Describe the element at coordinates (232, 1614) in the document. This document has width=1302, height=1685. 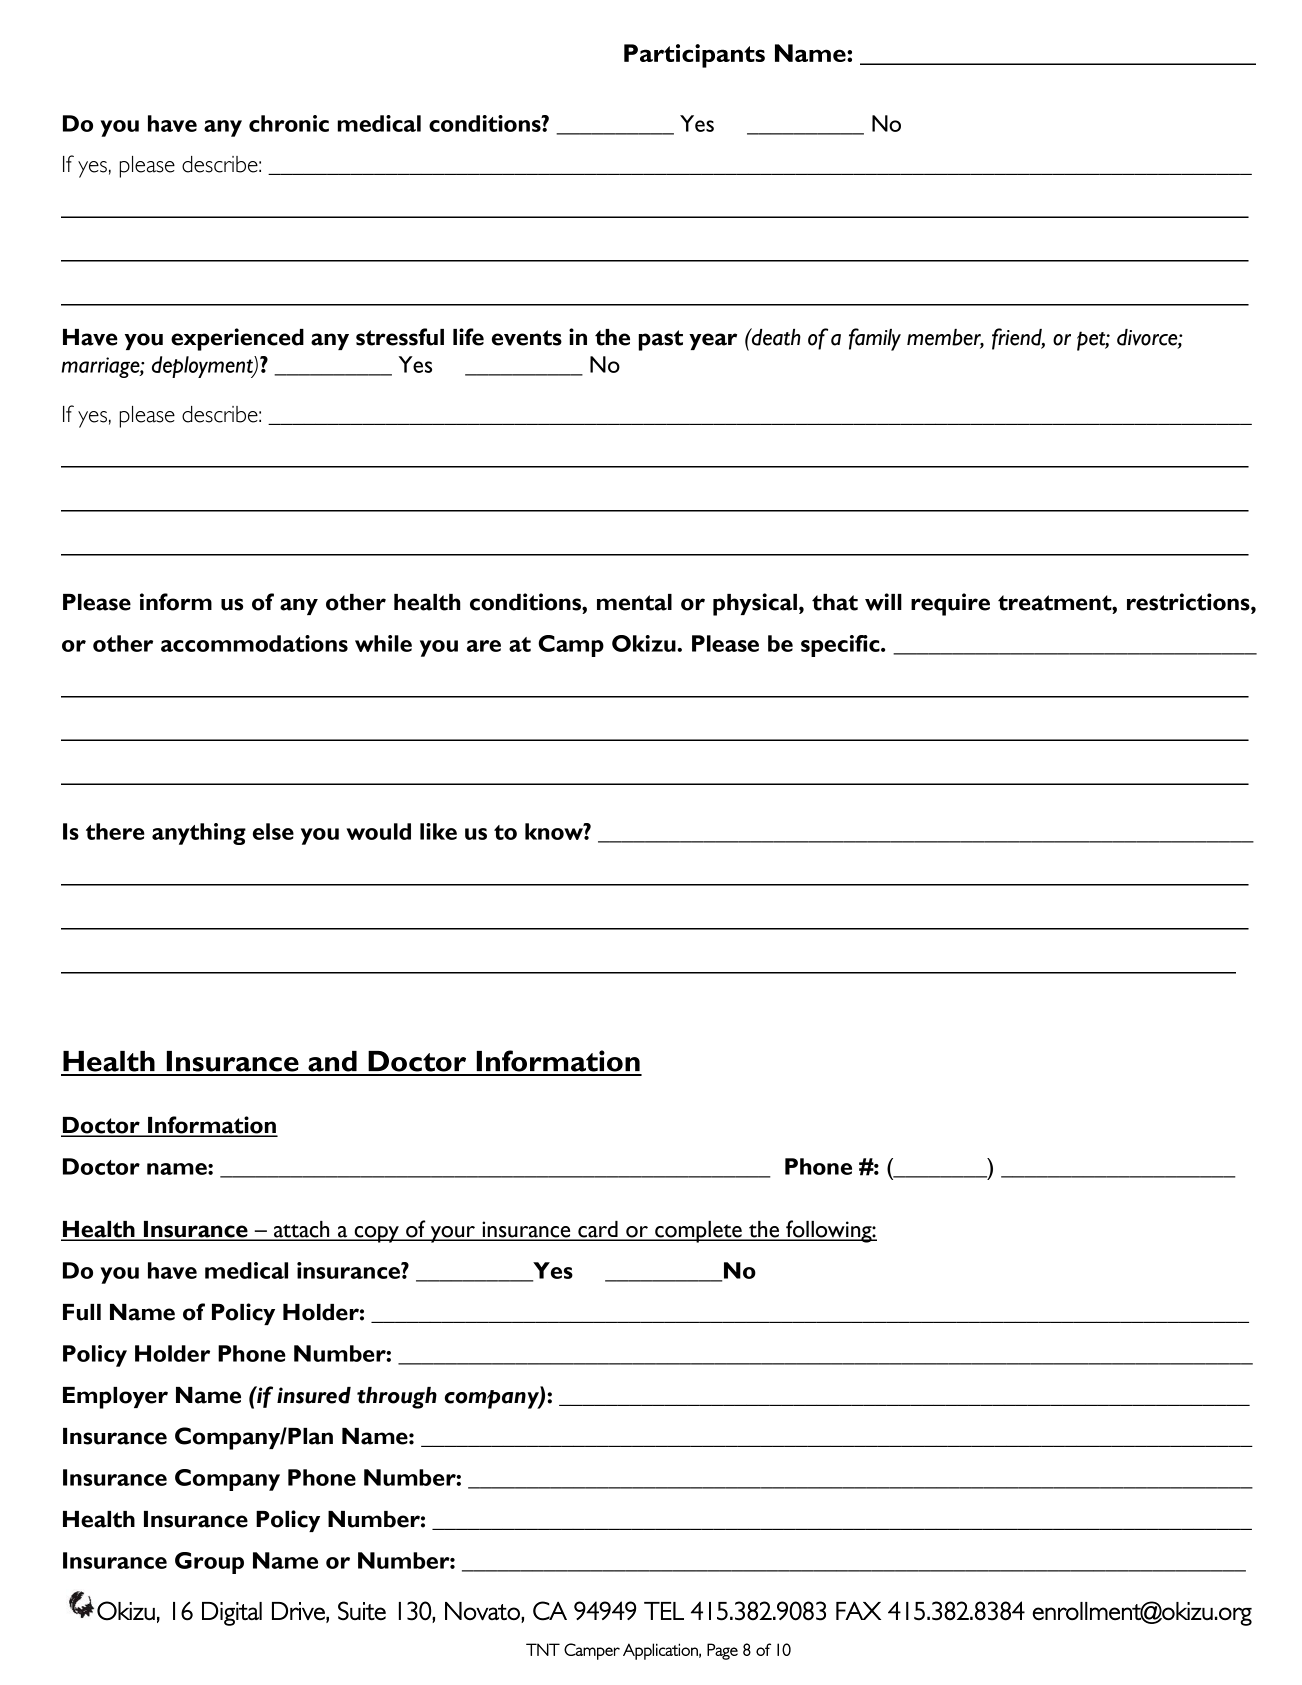
I see `Digital` at that location.
